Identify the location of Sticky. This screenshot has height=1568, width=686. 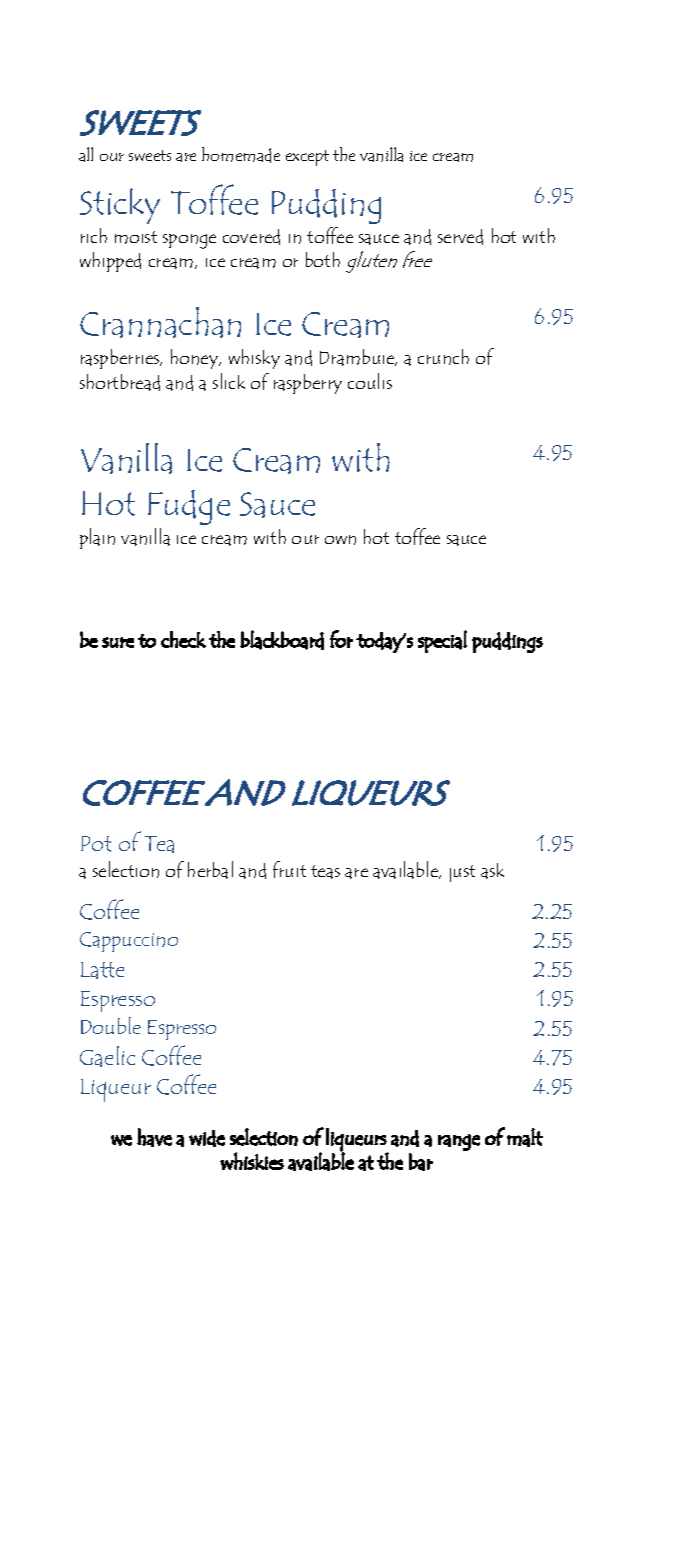
(120, 206).
